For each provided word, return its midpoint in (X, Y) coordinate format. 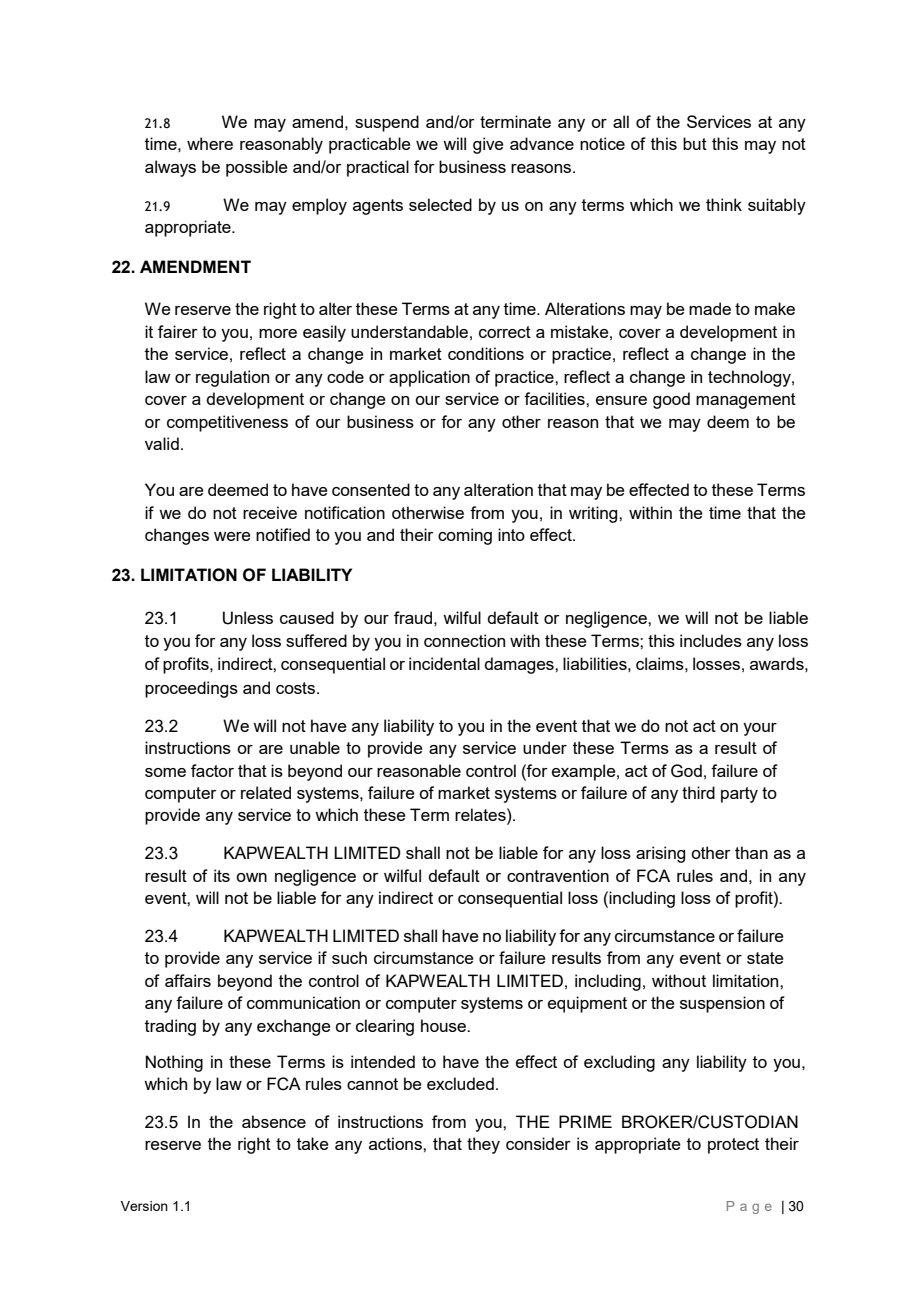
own (251, 877)
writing (594, 514)
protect (733, 1146)
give (488, 145)
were (232, 536)
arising (660, 854)
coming (465, 536)
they (483, 1145)
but (695, 143)
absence (274, 1121)
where (210, 143)
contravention (558, 875)
